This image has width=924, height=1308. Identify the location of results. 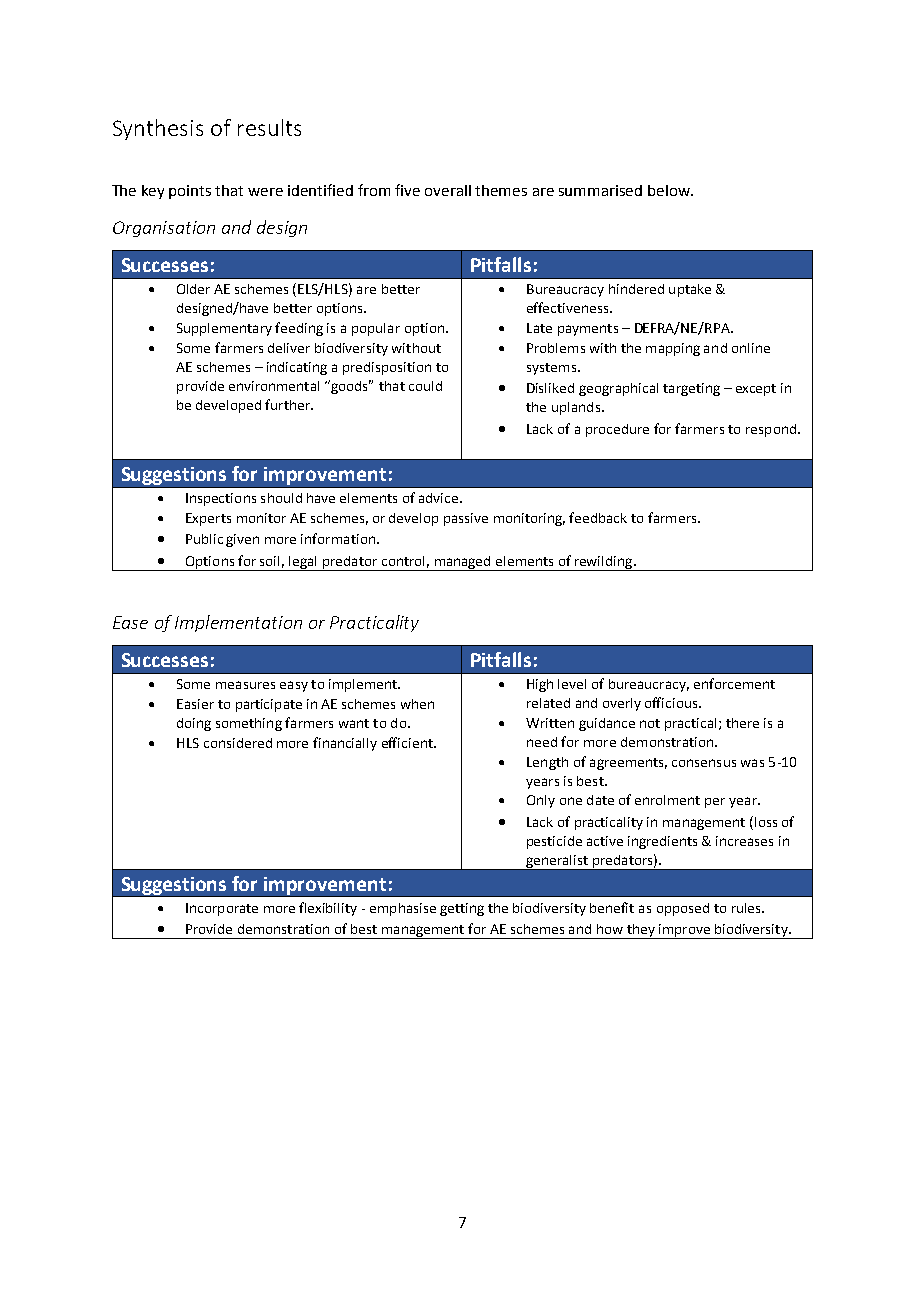
(269, 127).
